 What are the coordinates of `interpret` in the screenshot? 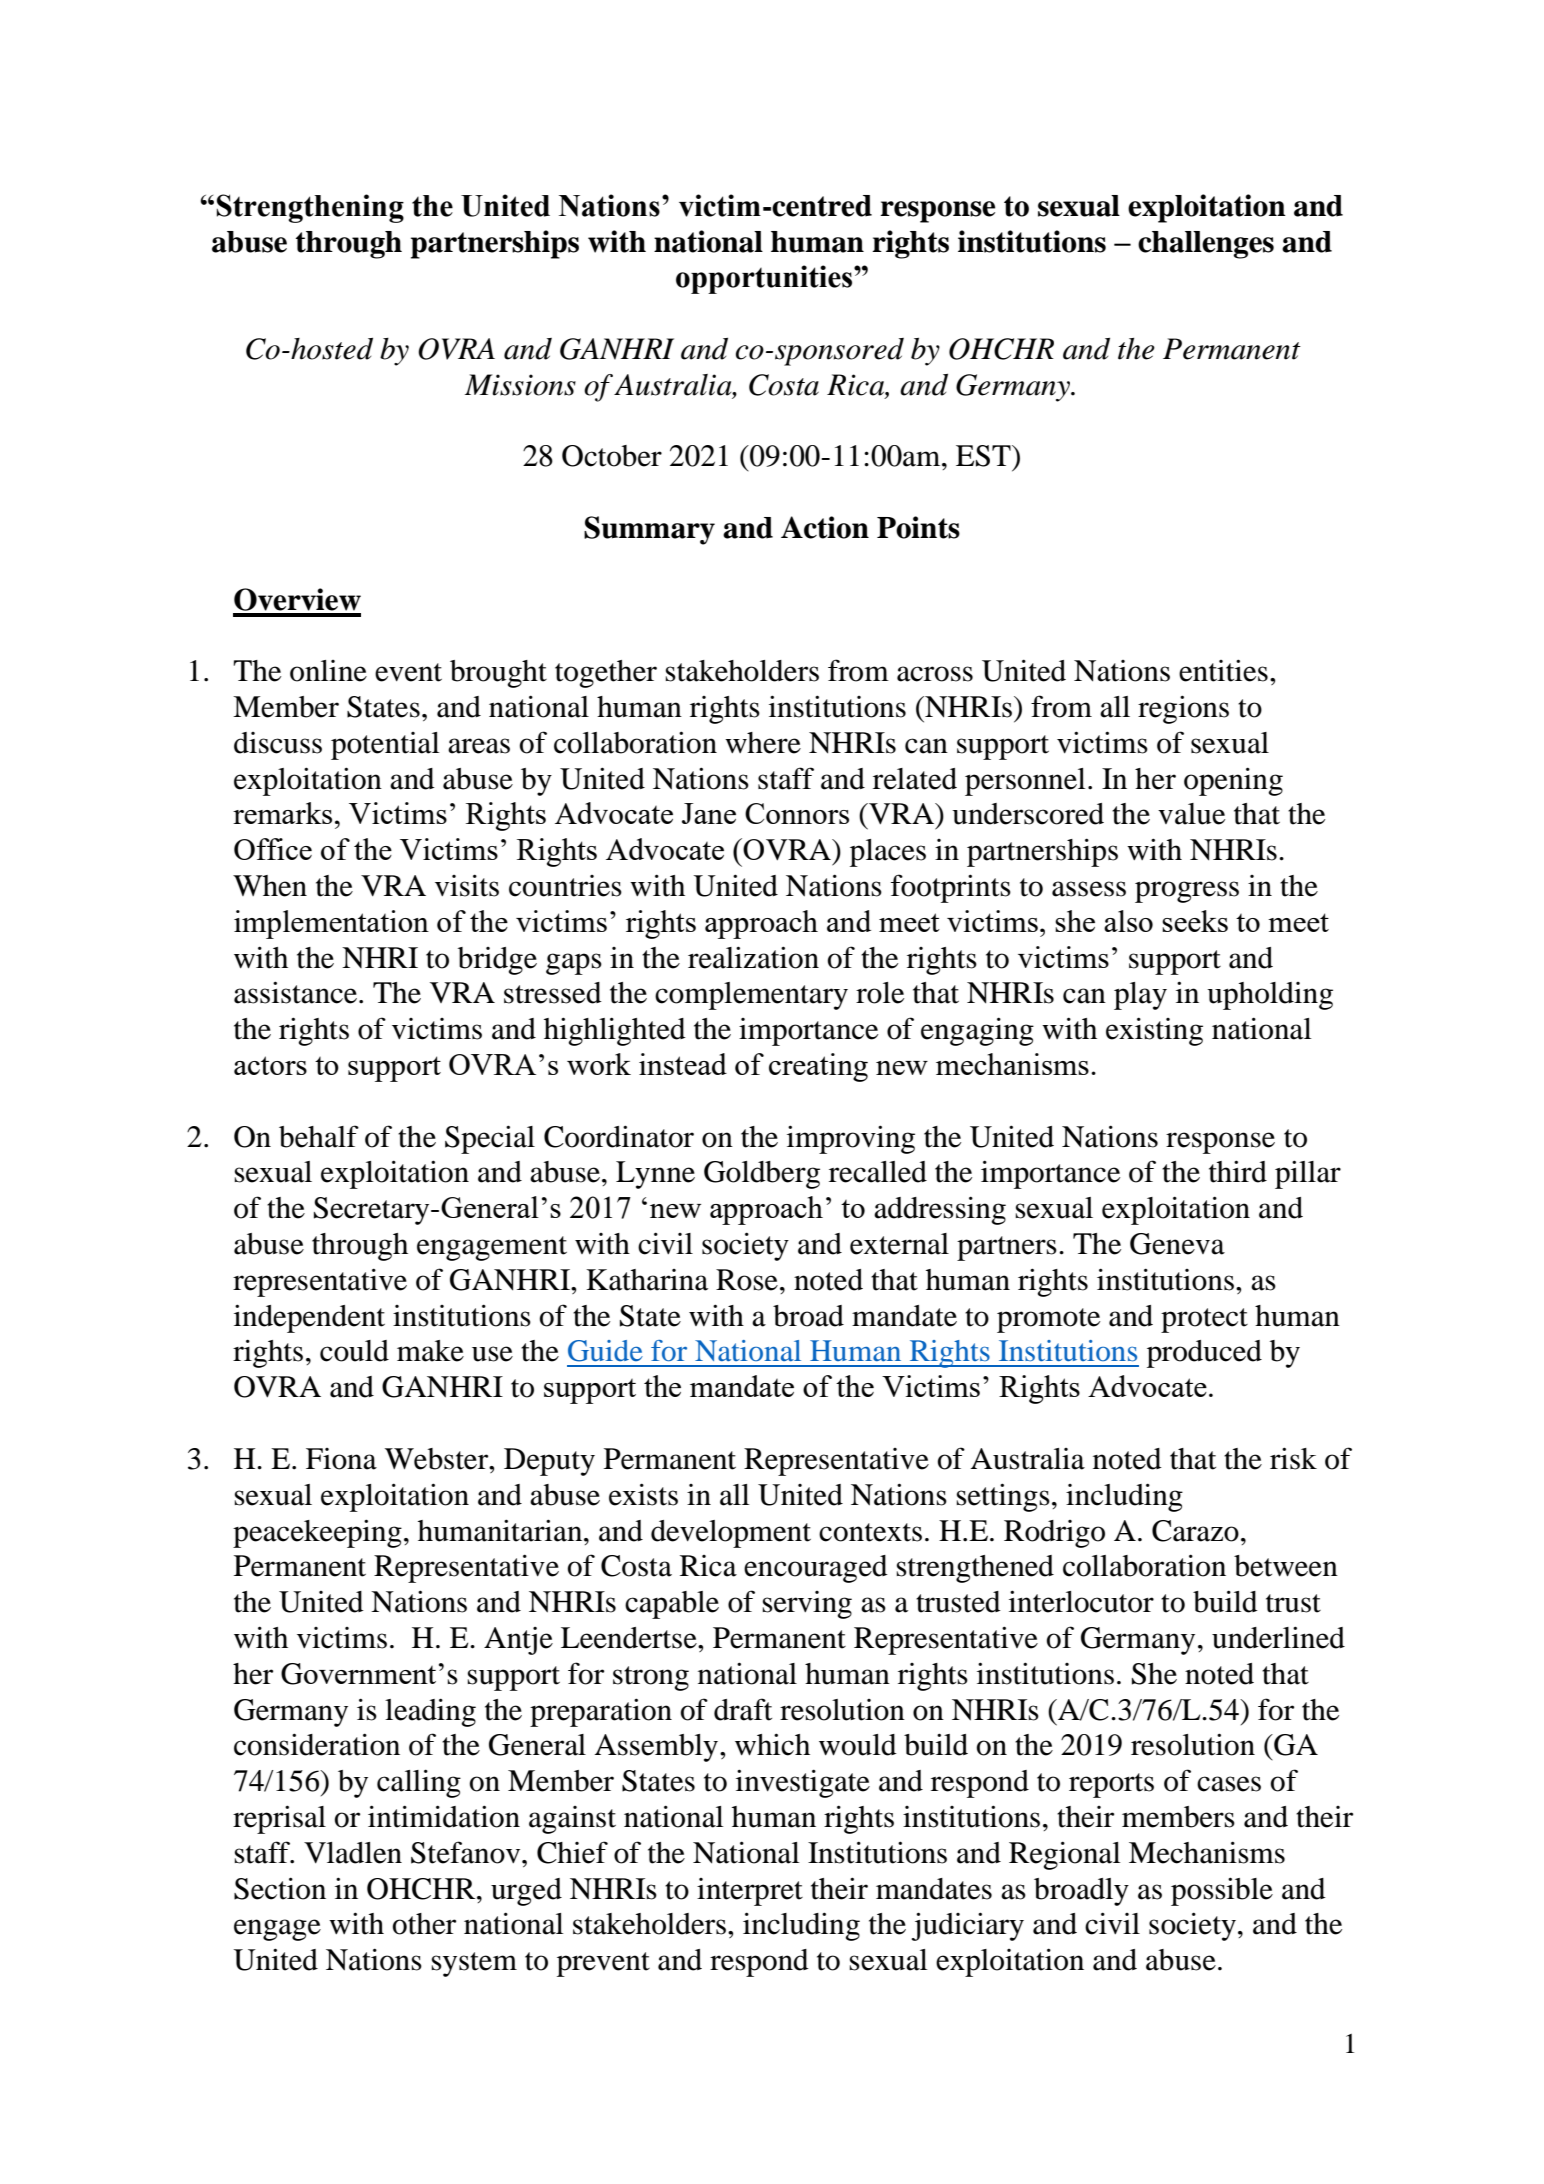 It's located at (750, 1892).
